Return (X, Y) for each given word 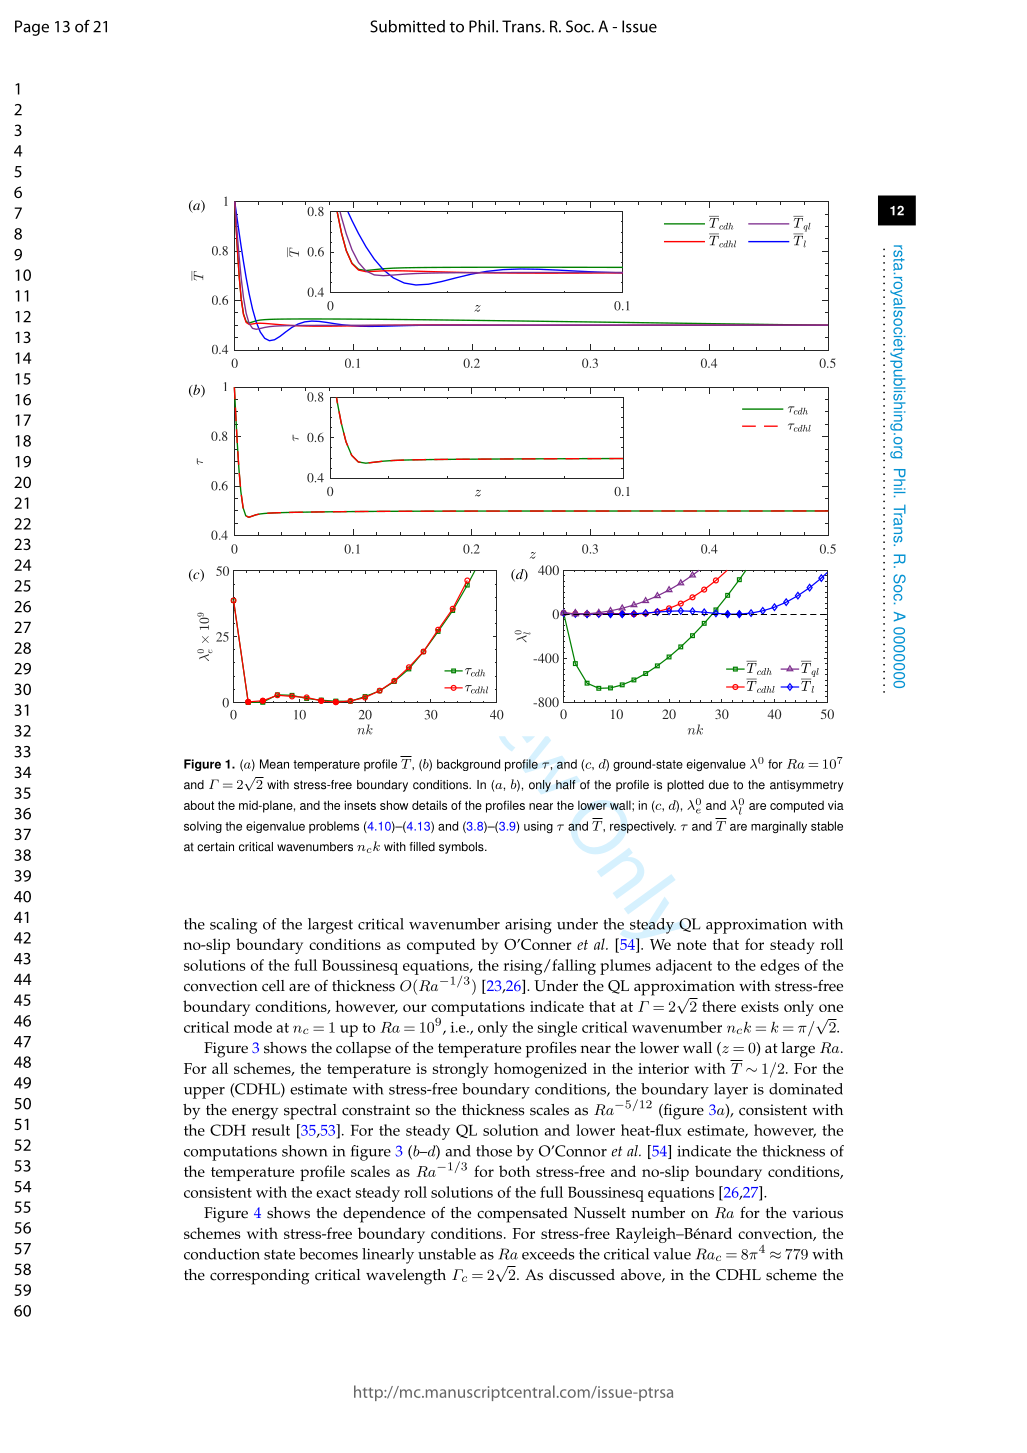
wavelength (406, 1277)
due (719, 785)
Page (32, 28)
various (817, 1213)
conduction (222, 1254)
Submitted (407, 26)
